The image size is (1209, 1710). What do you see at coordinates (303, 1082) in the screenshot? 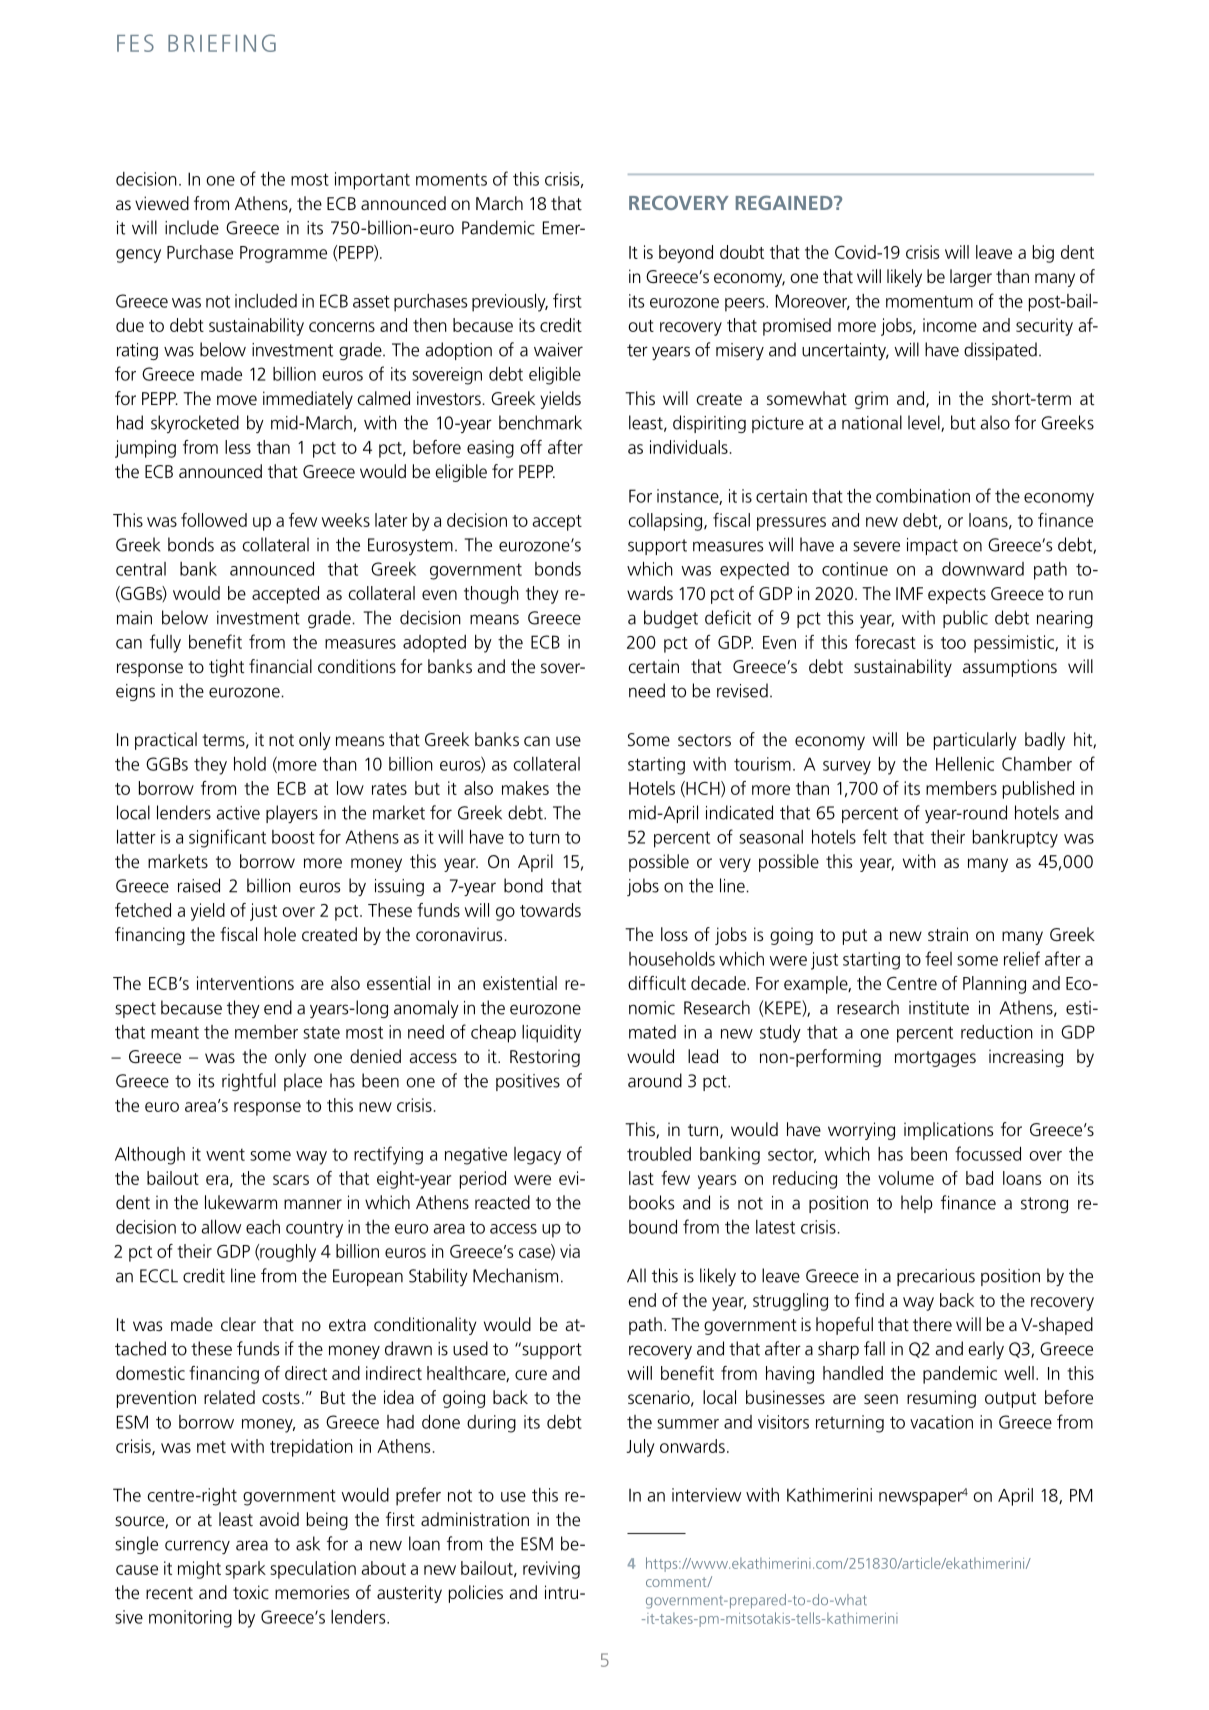
I see `place` at bounding box center [303, 1082].
